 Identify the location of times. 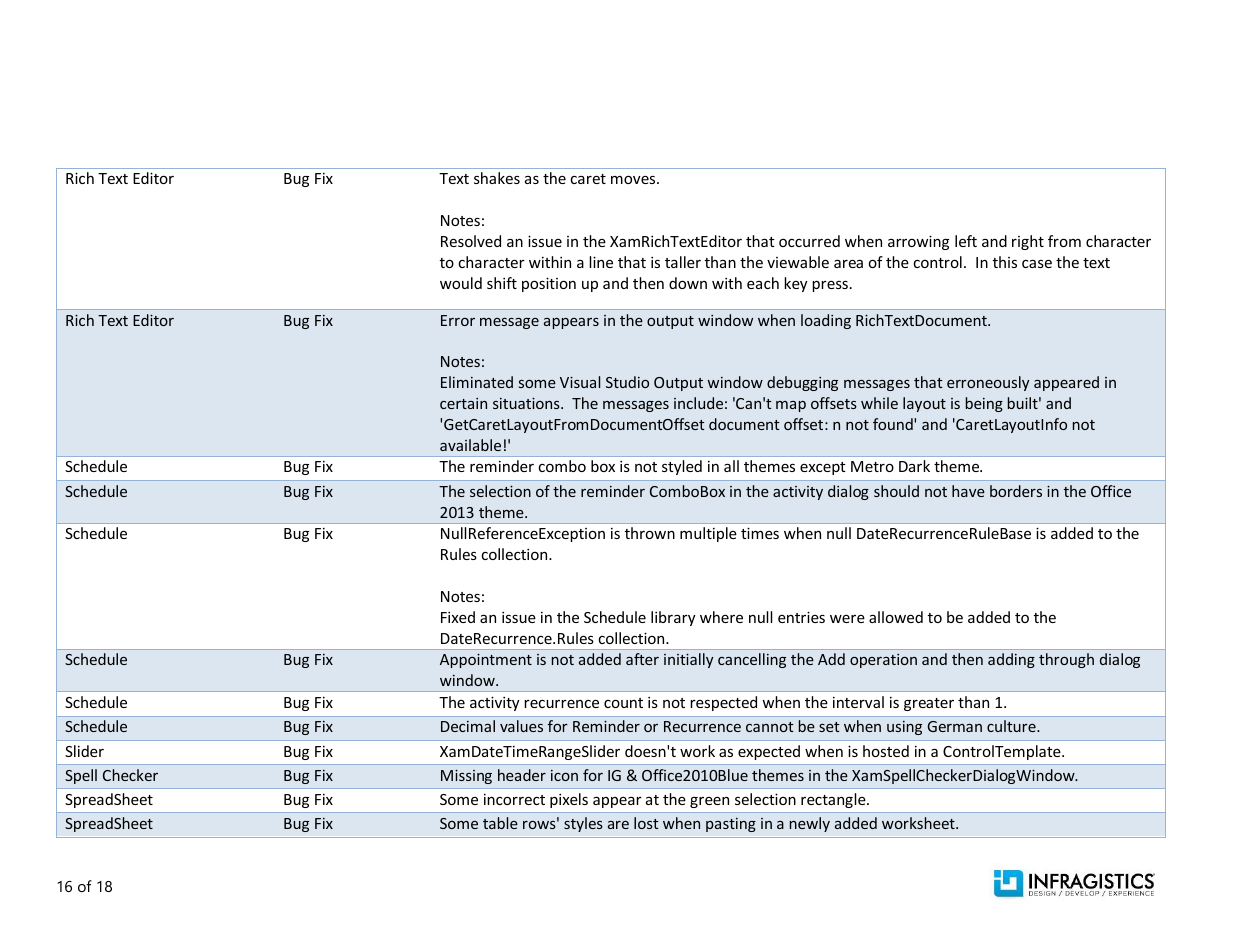
(760, 533).
